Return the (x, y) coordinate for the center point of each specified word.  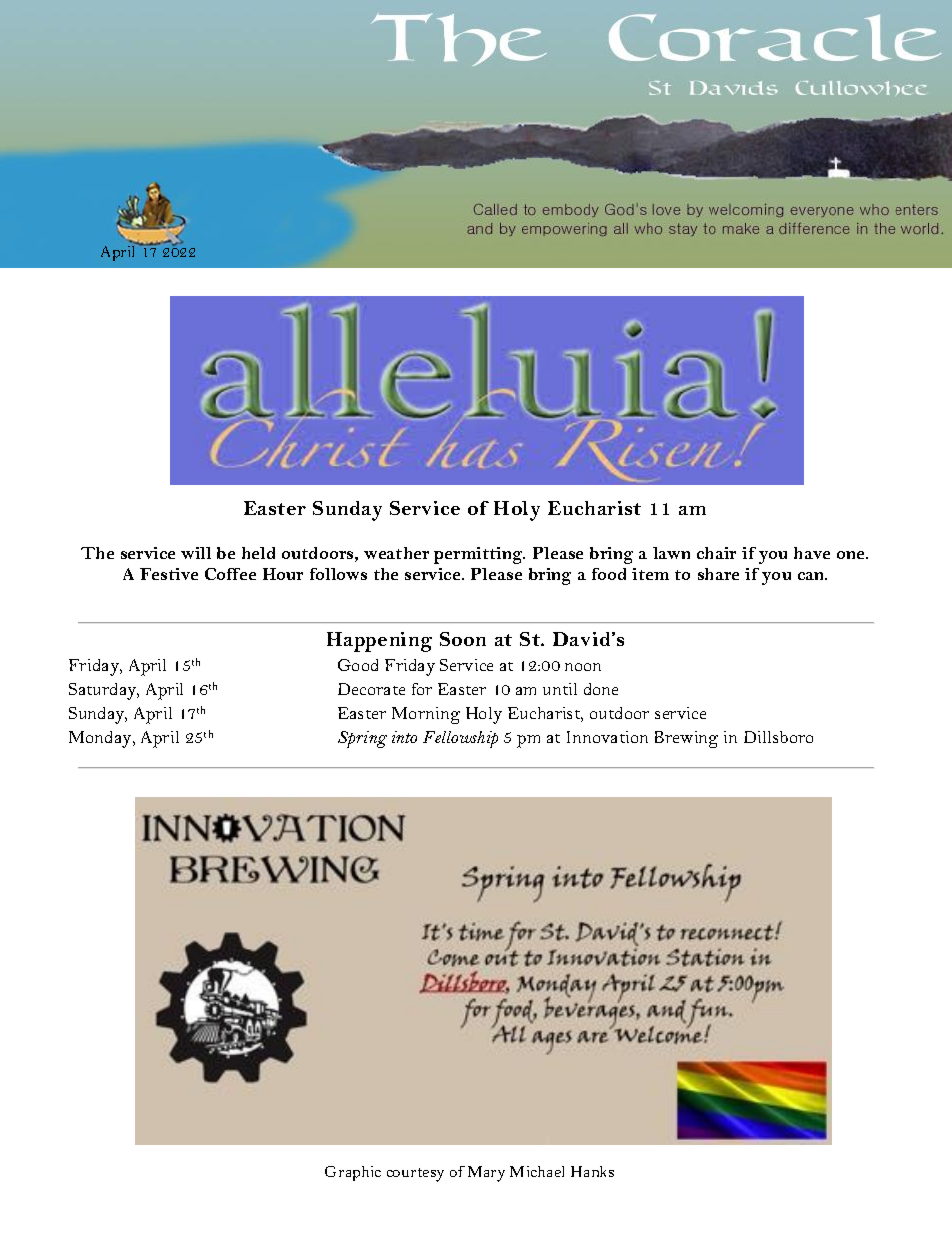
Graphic (353, 1173)
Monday (101, 739)
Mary (486, 1174)
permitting (479, 555)
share (718, 574)
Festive (169, 574)
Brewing (686, 739)
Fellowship (460, 739)
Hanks (592, 1171)
